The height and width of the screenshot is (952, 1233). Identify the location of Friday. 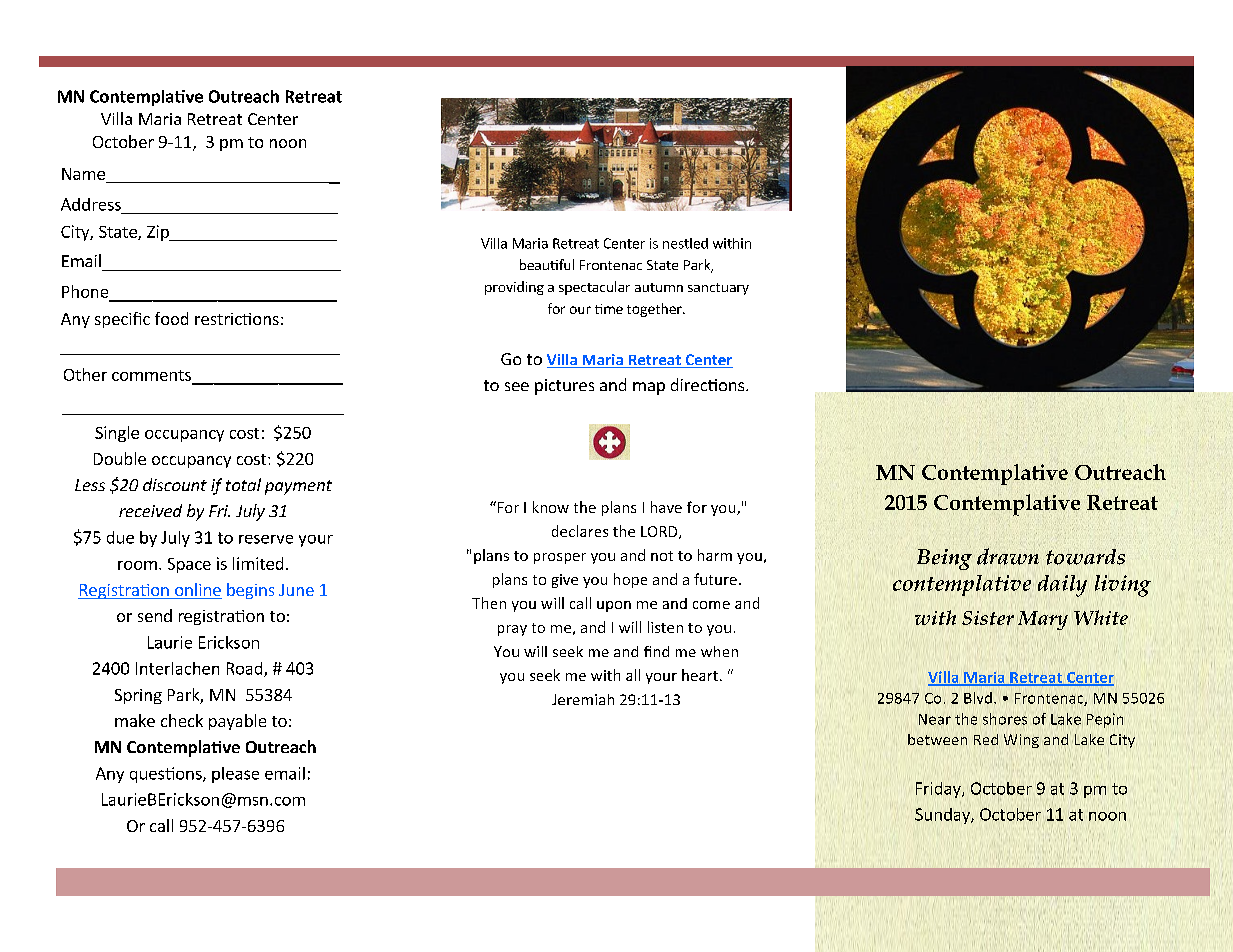
(939, 790).
